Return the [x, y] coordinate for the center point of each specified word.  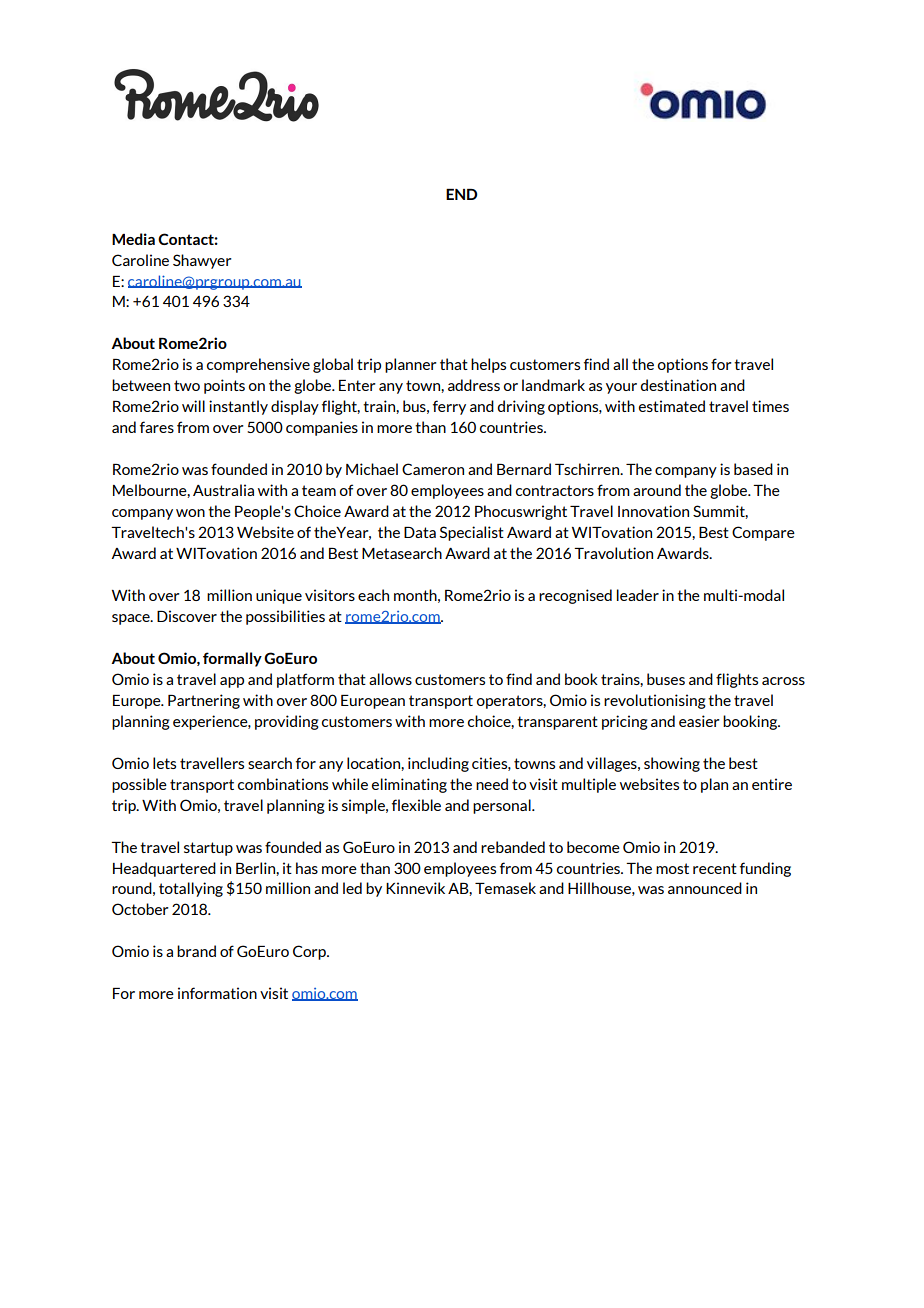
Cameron [433, 469]
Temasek [505, 888]
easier [699, 721]
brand [196, 951]
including [438, 764]
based [753, 469]
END [462, 194]
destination [678, 385]
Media [133, 239]
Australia [223, 490]
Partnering [204, 701]
